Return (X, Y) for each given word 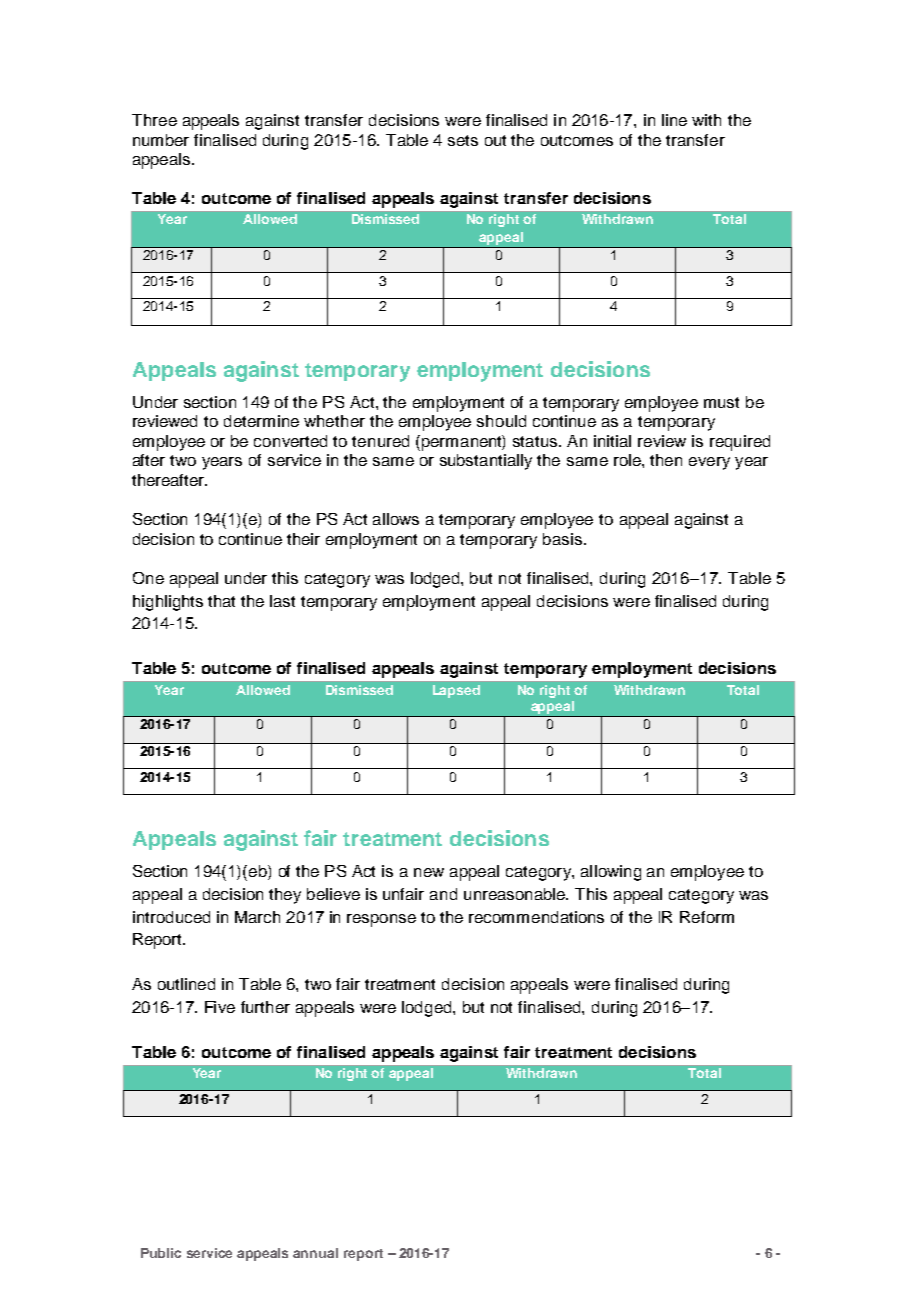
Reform (707, 917)
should (501, 421)
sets (463, 140)
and (443, 894)
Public (161, 1253)
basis (562, 539)
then (666, 460)
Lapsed (456, 691)
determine (261, 421)
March (257, 917)
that (221, 601)
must (721, 402)
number (161, 140)
